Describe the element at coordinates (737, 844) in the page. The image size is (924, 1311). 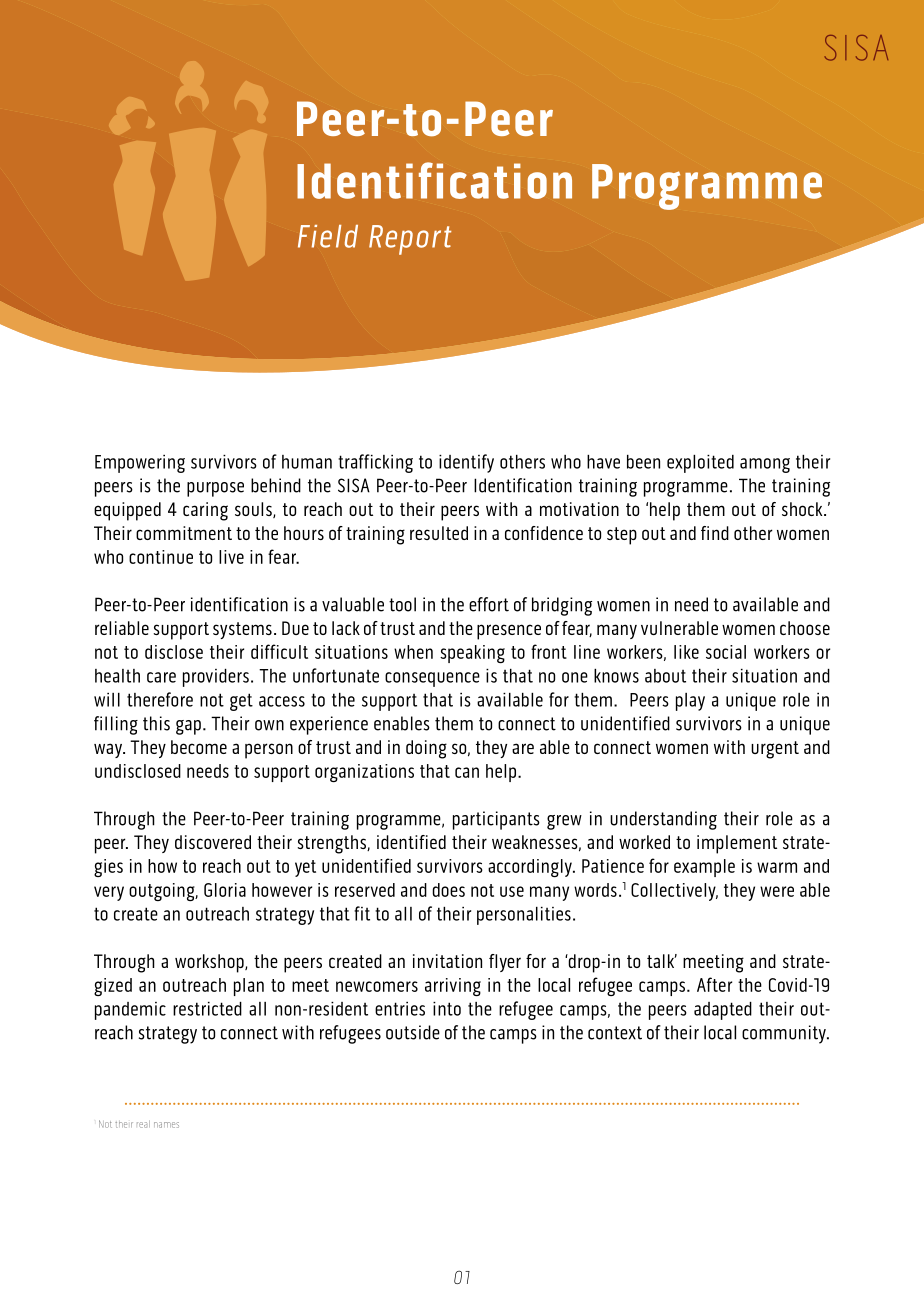
I see `implement` at that location.
